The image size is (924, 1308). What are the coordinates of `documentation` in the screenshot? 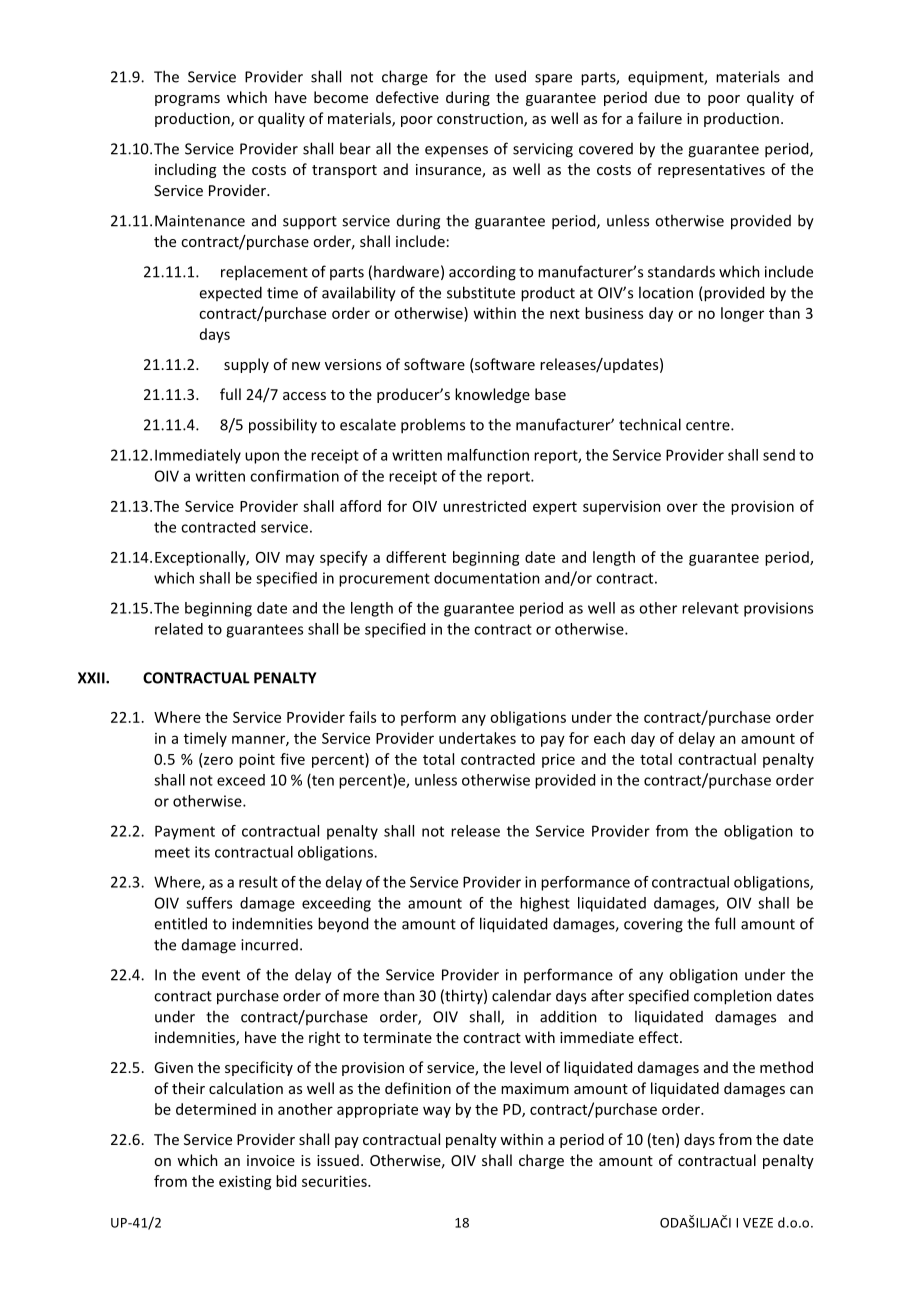 It's located at (487, 578).
